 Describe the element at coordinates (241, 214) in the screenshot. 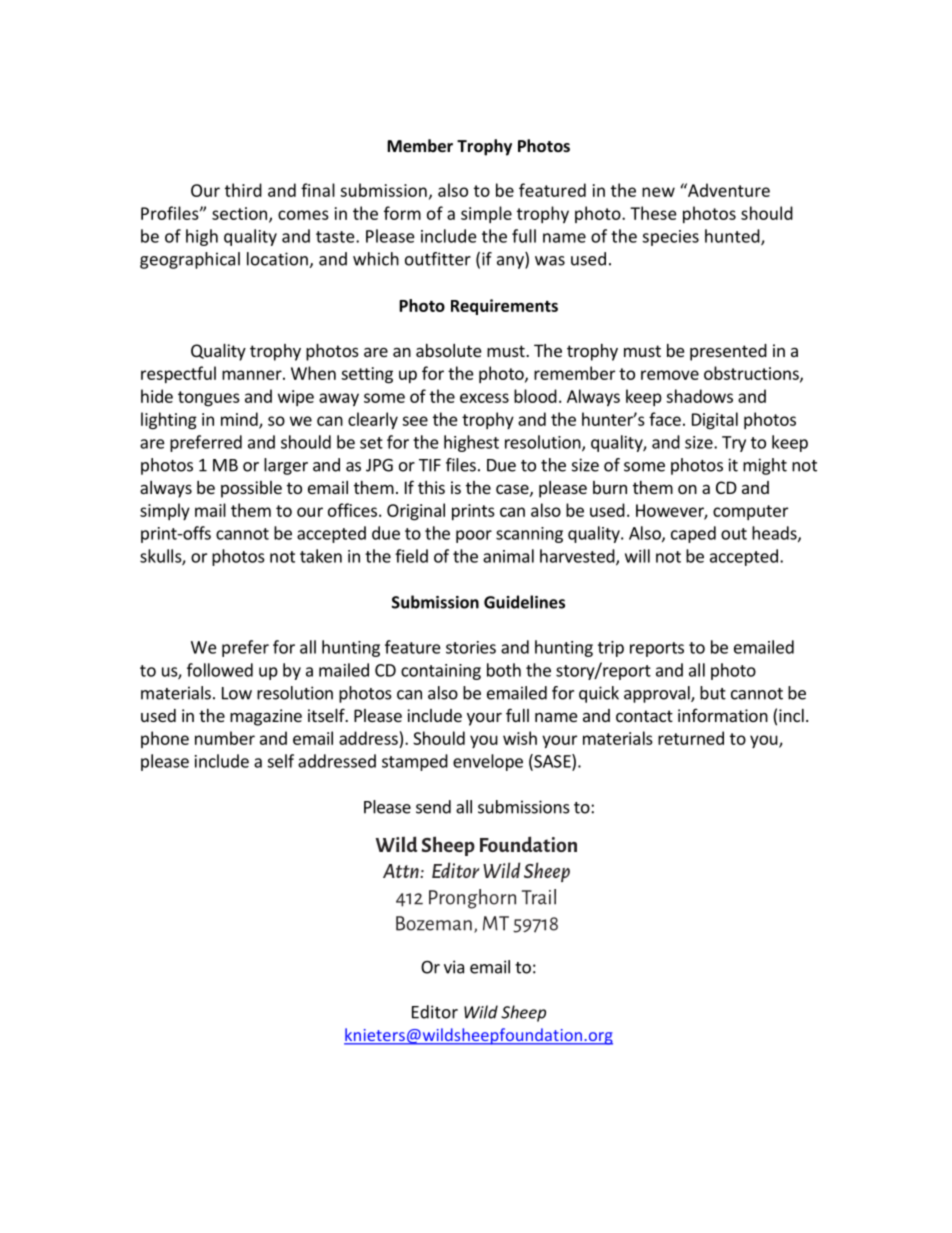

I see `section` at that location.
